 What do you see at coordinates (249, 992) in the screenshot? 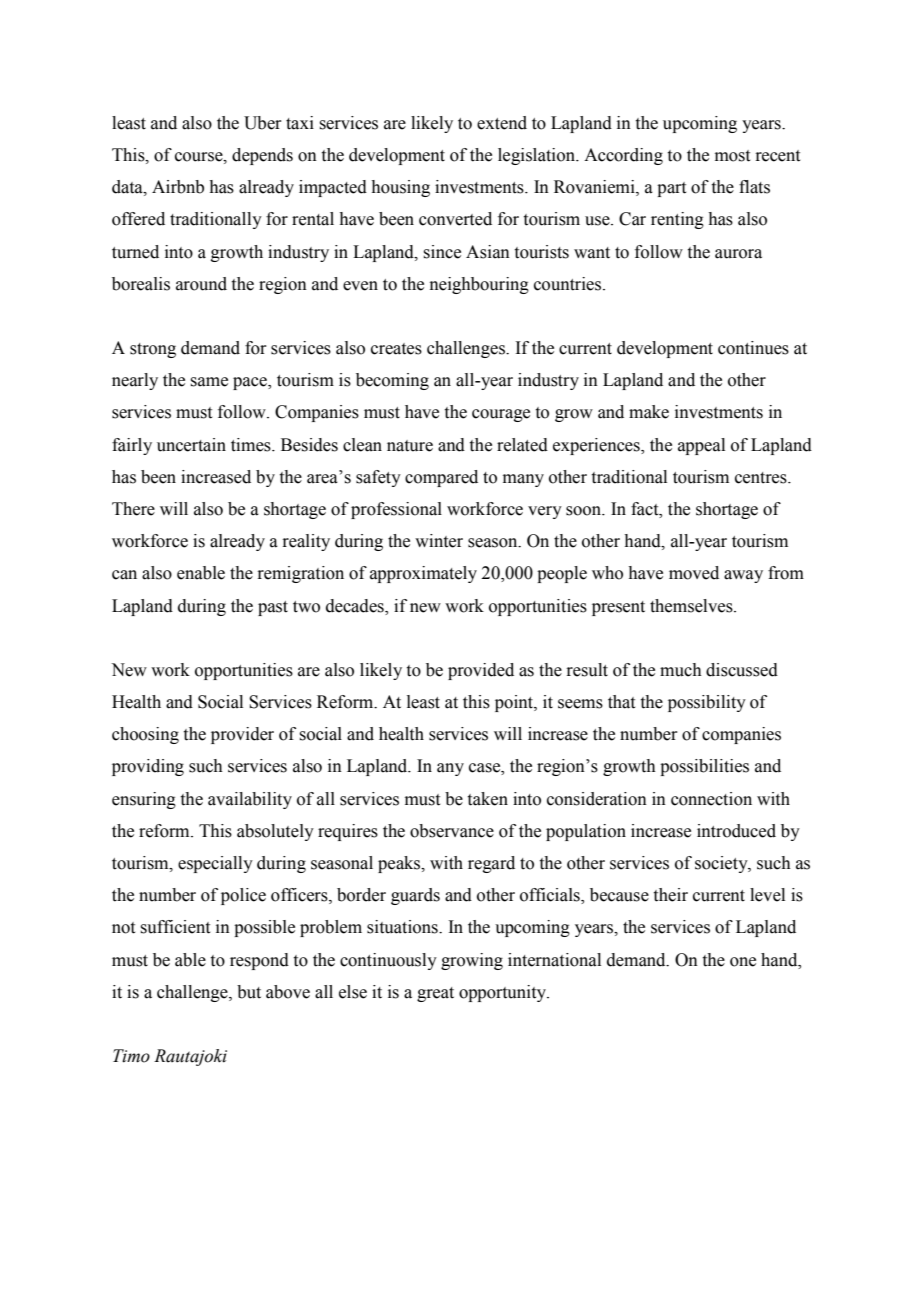
I see `but` at bounding box center [249, 992].
